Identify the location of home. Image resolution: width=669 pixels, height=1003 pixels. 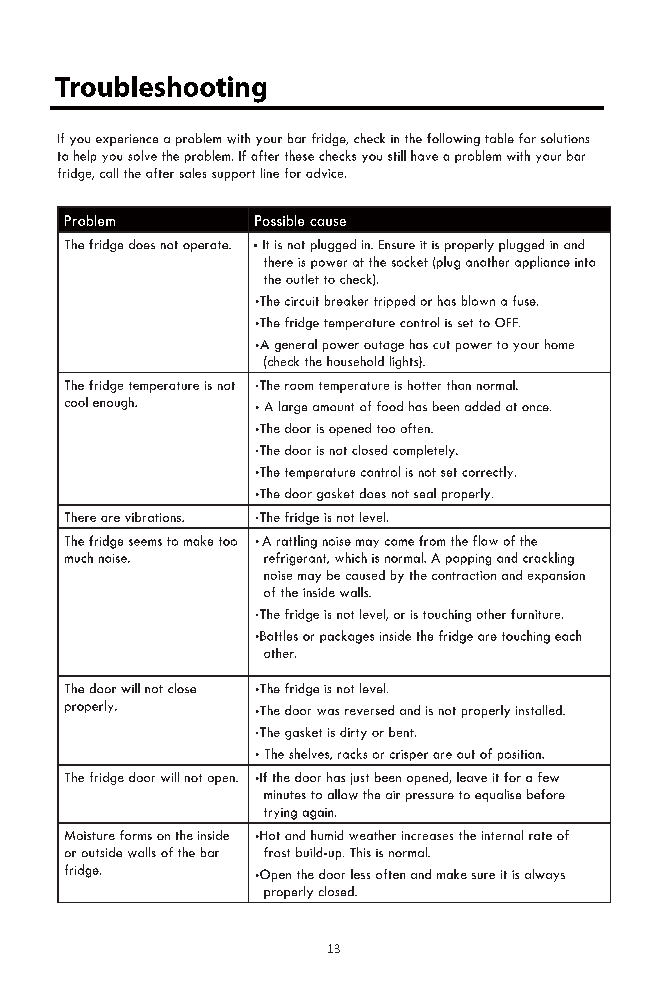
(559, 344).
